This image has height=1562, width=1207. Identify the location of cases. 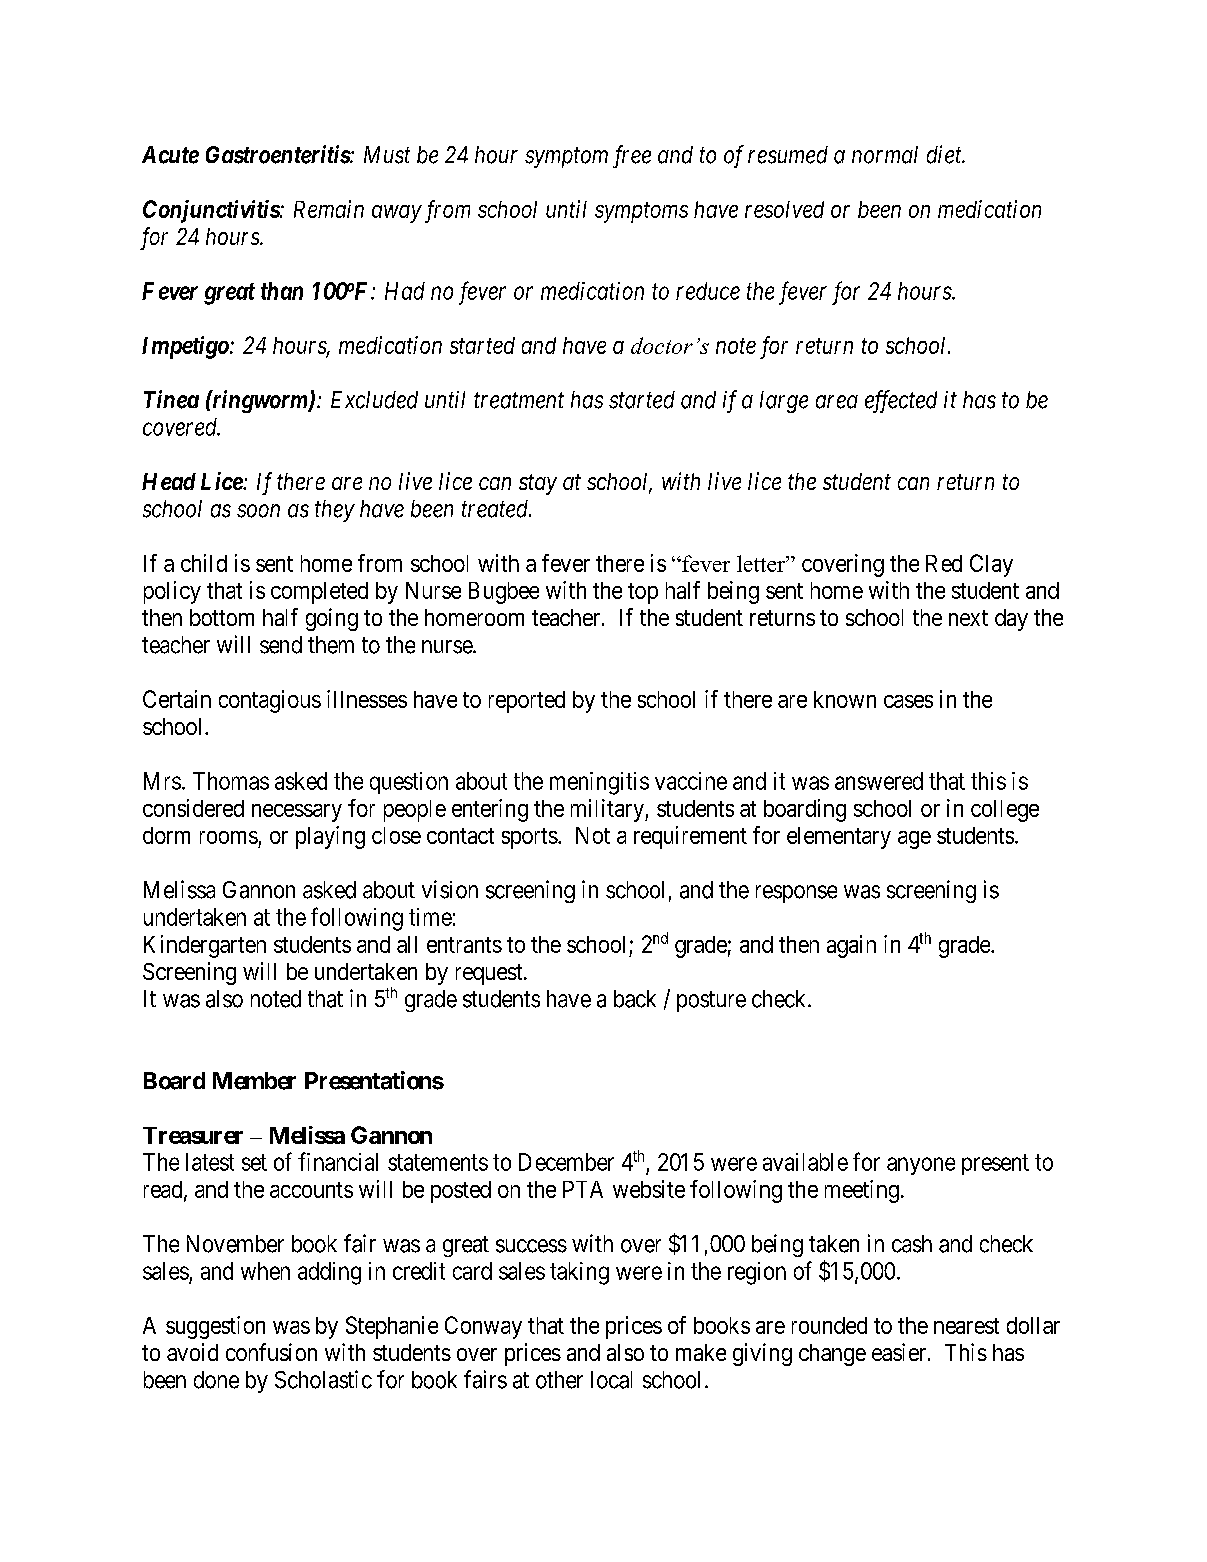
(908, 701).
